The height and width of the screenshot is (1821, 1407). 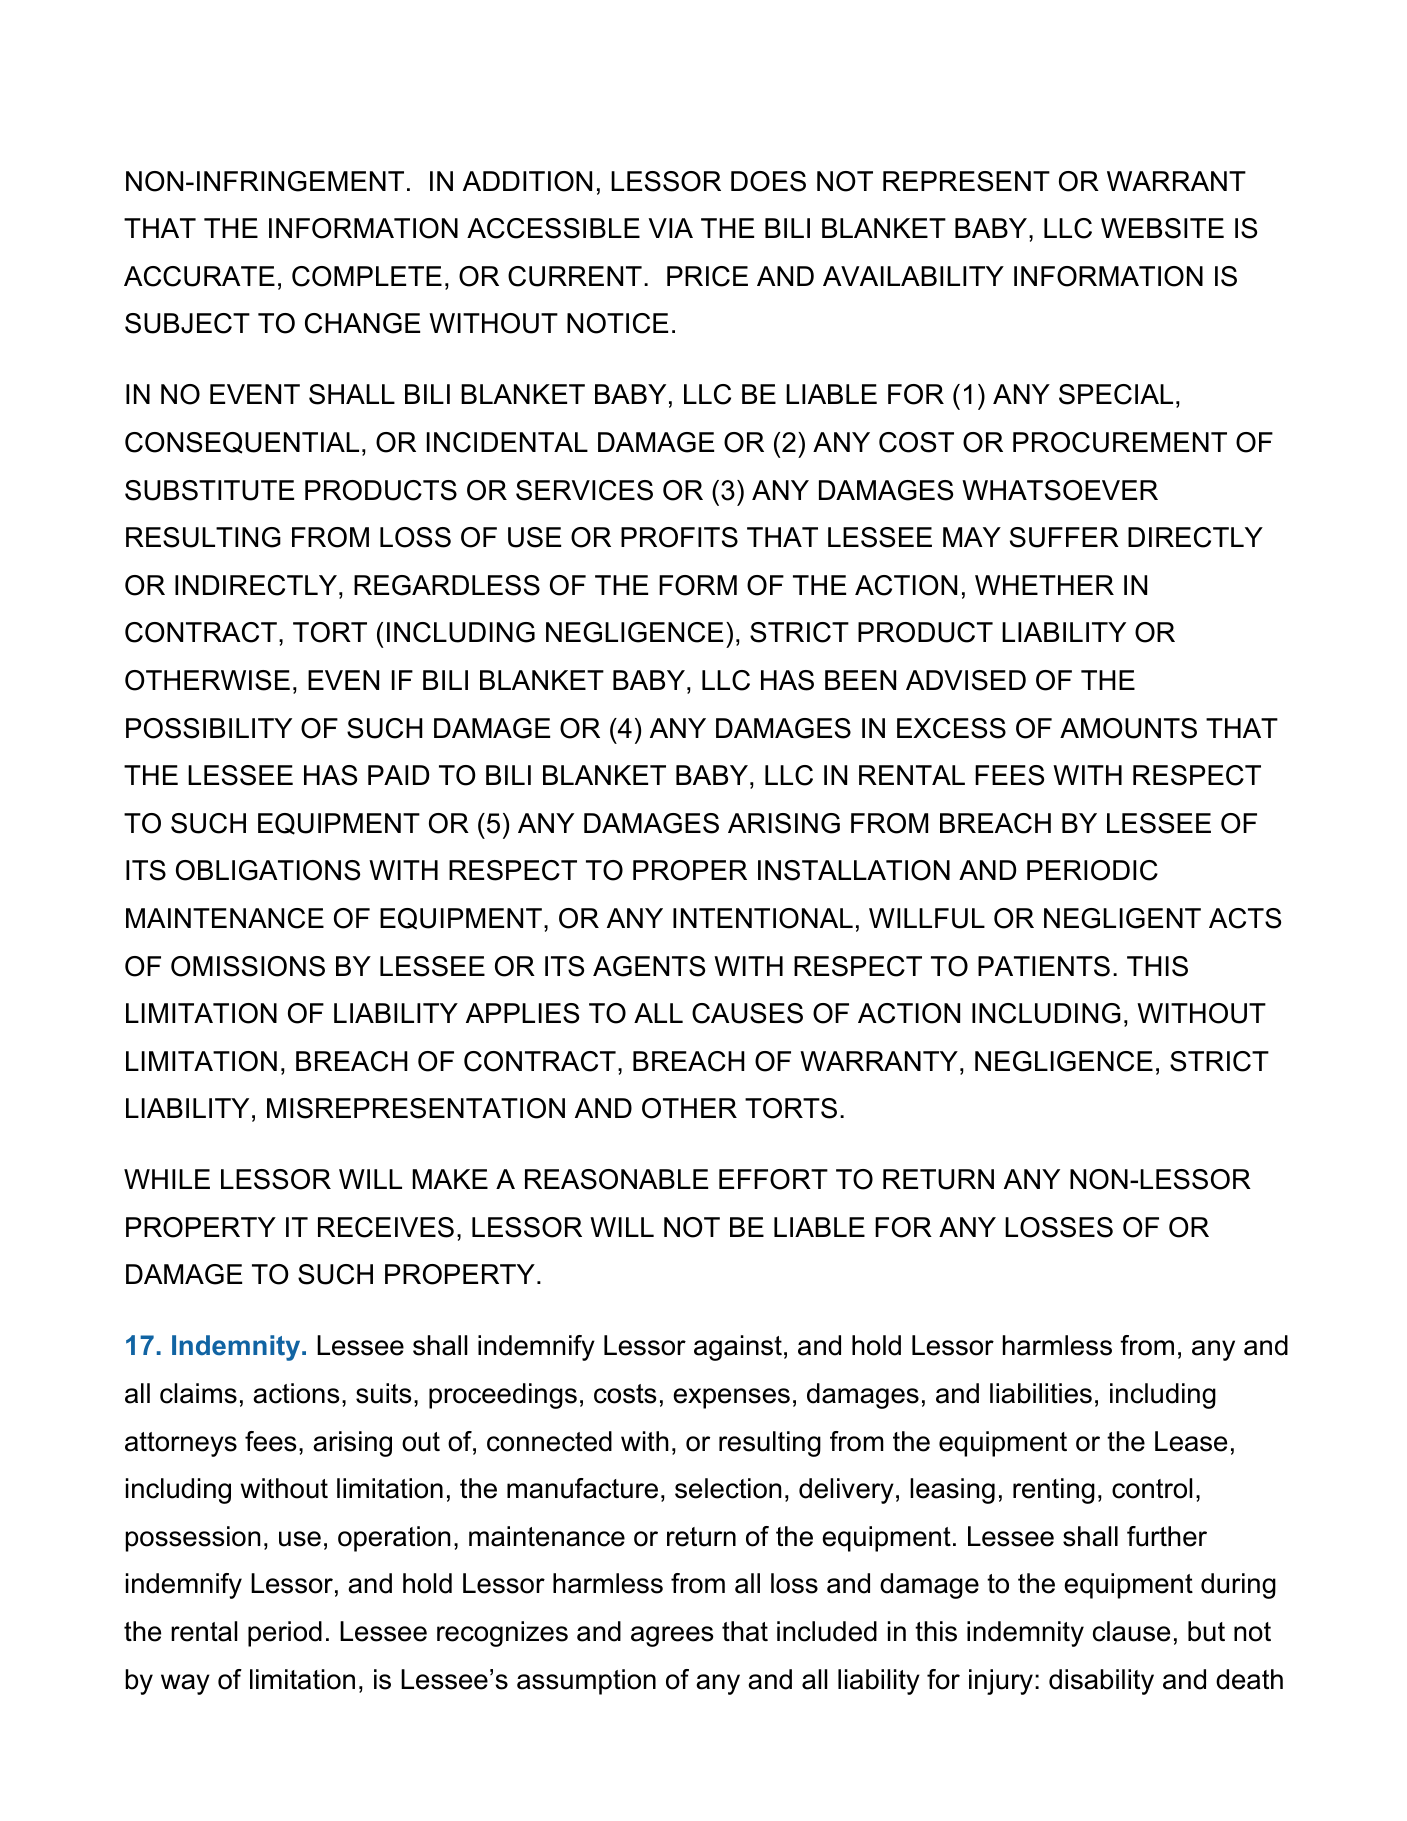 What do you see at coordinates (763, 918) in the screenshot?
I see `INTENTIONAL` at bounding box center [763, 918].
